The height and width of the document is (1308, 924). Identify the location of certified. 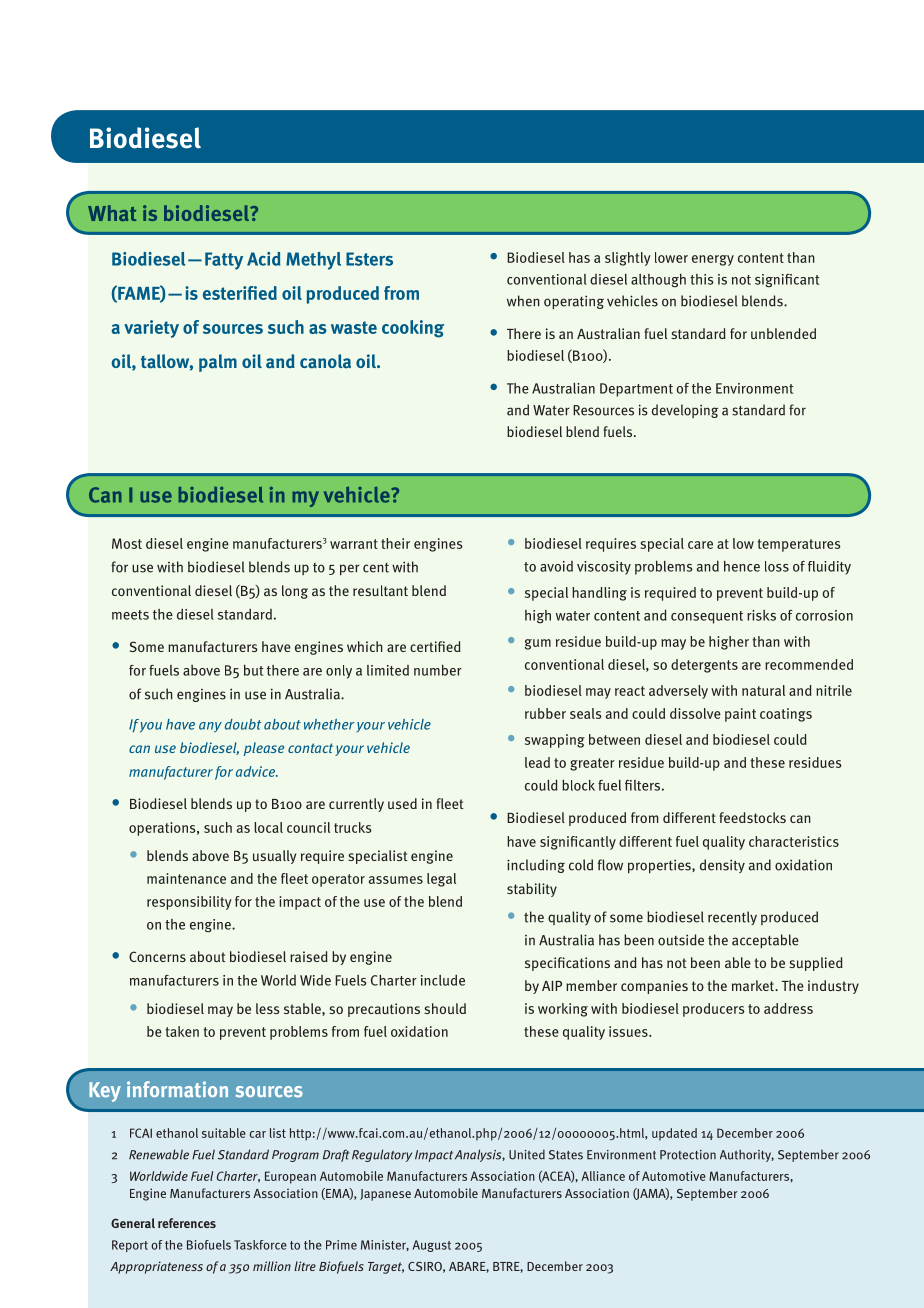
(435, 646).
